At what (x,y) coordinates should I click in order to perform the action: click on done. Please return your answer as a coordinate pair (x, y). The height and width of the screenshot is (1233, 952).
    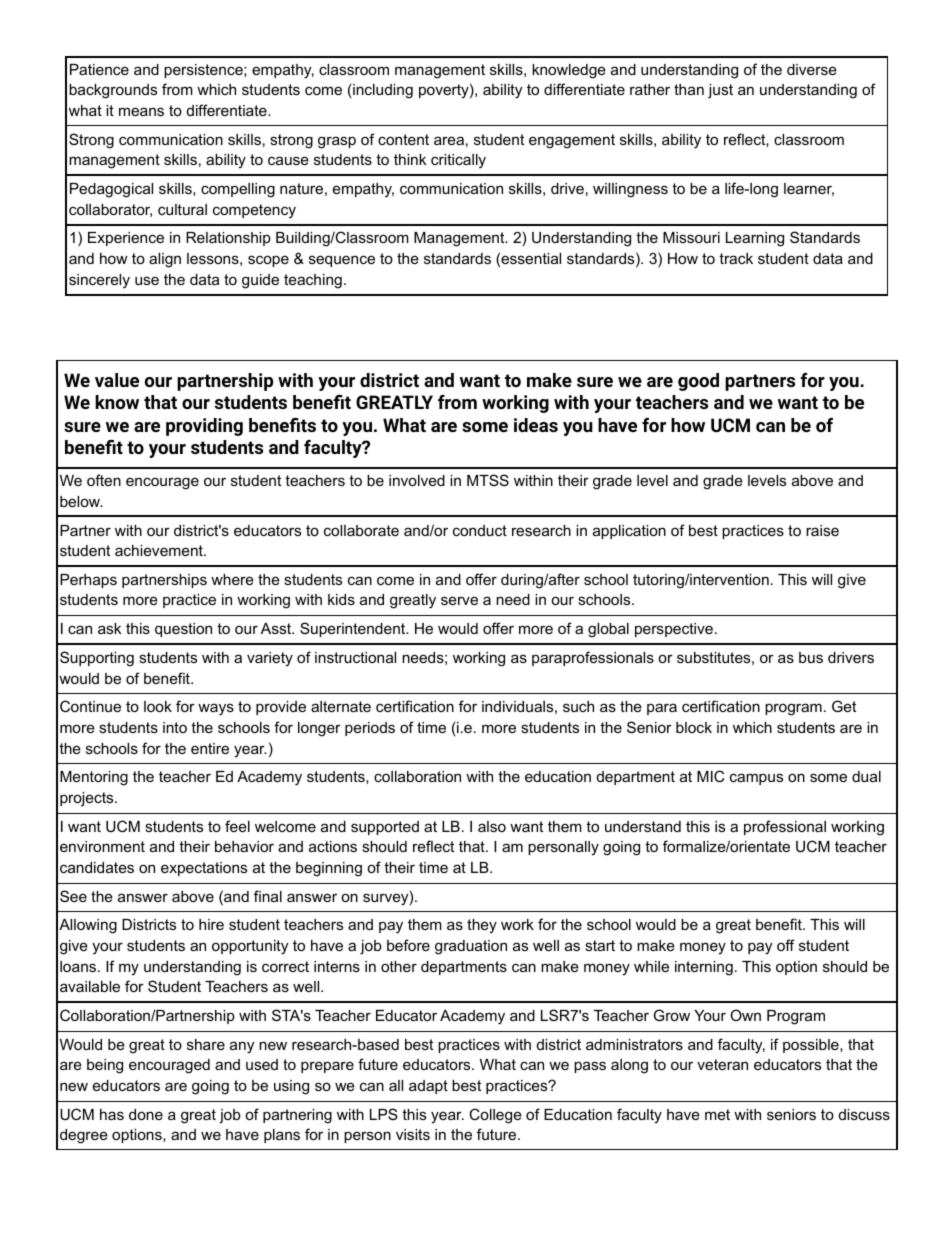
    Looking at the image, I should click on (146, 1114).
